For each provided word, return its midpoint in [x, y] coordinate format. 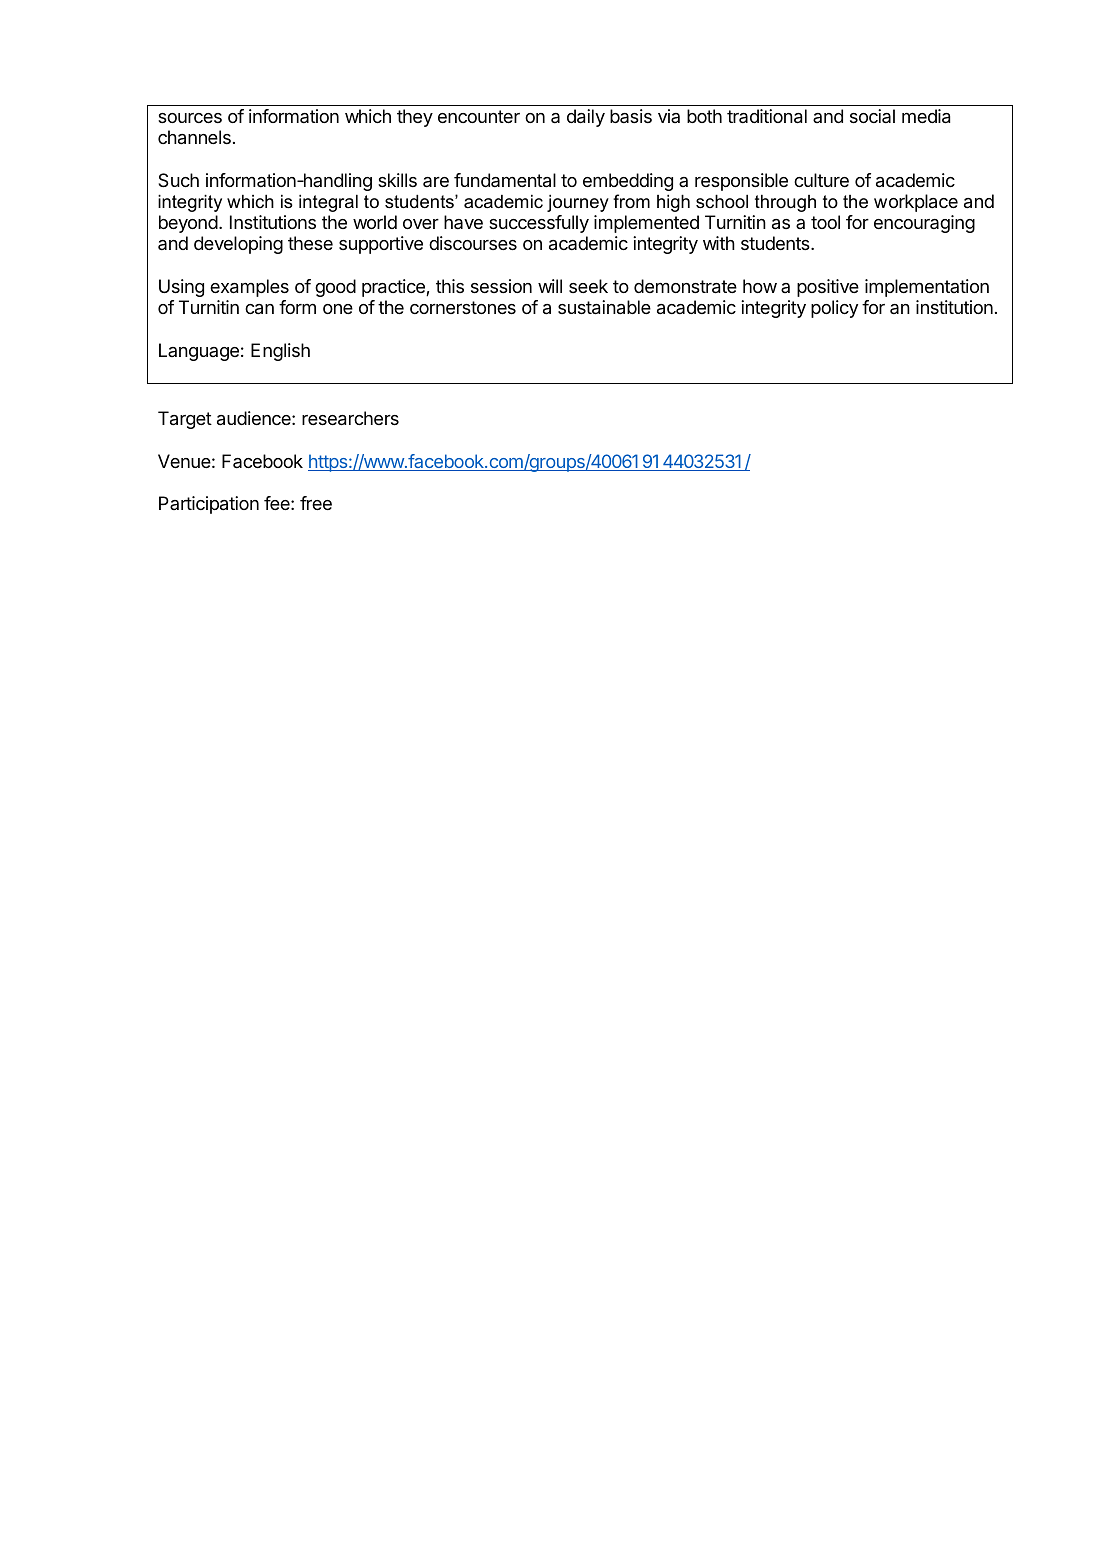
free [316, 503]
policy [834, 309]
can [259, 309]
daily [586, 118]
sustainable [604, 307]
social [872, 116]
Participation [209, 505]
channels [194, 137]
